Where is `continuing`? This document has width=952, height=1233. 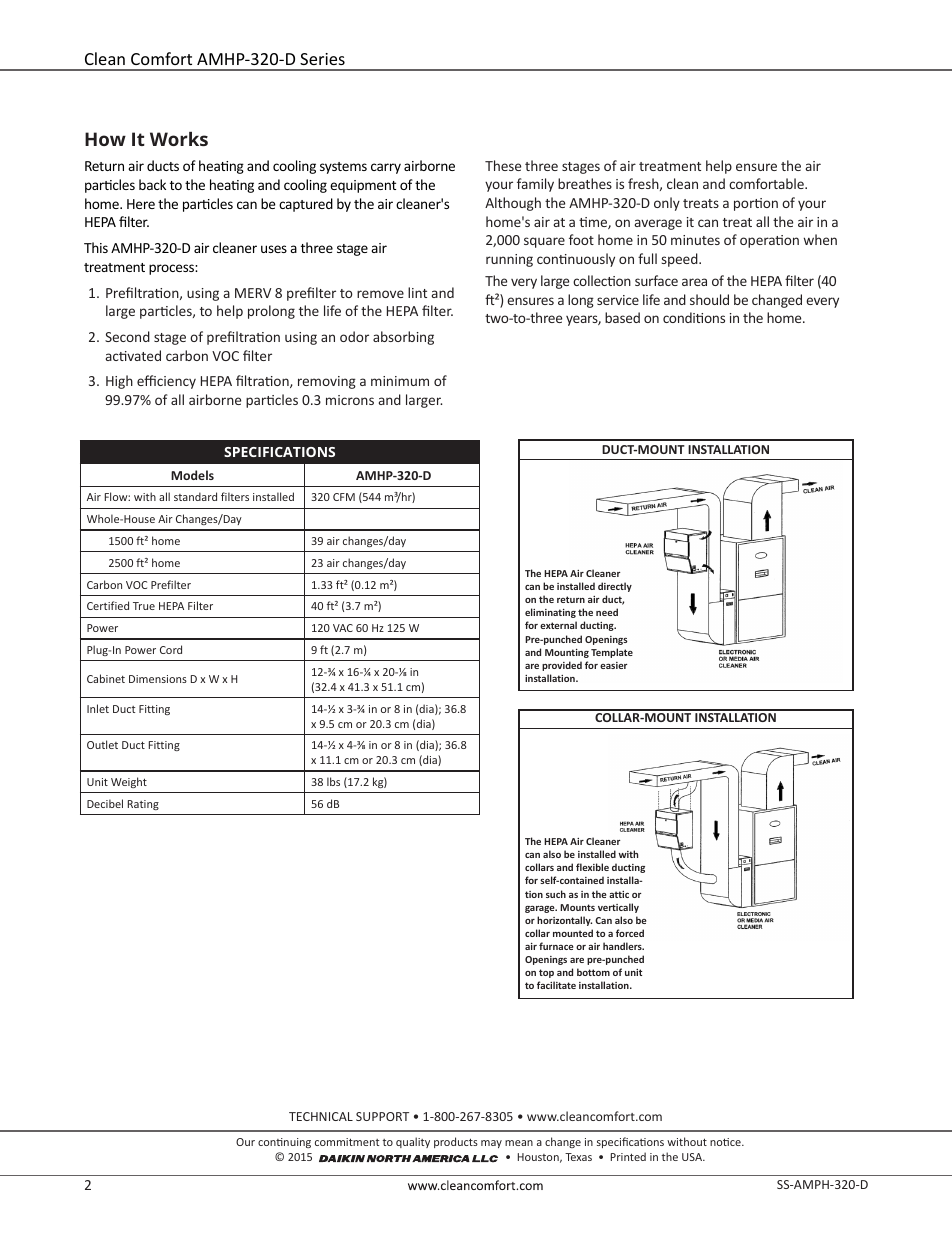 continuing is located at coordinates (284, 1143).
